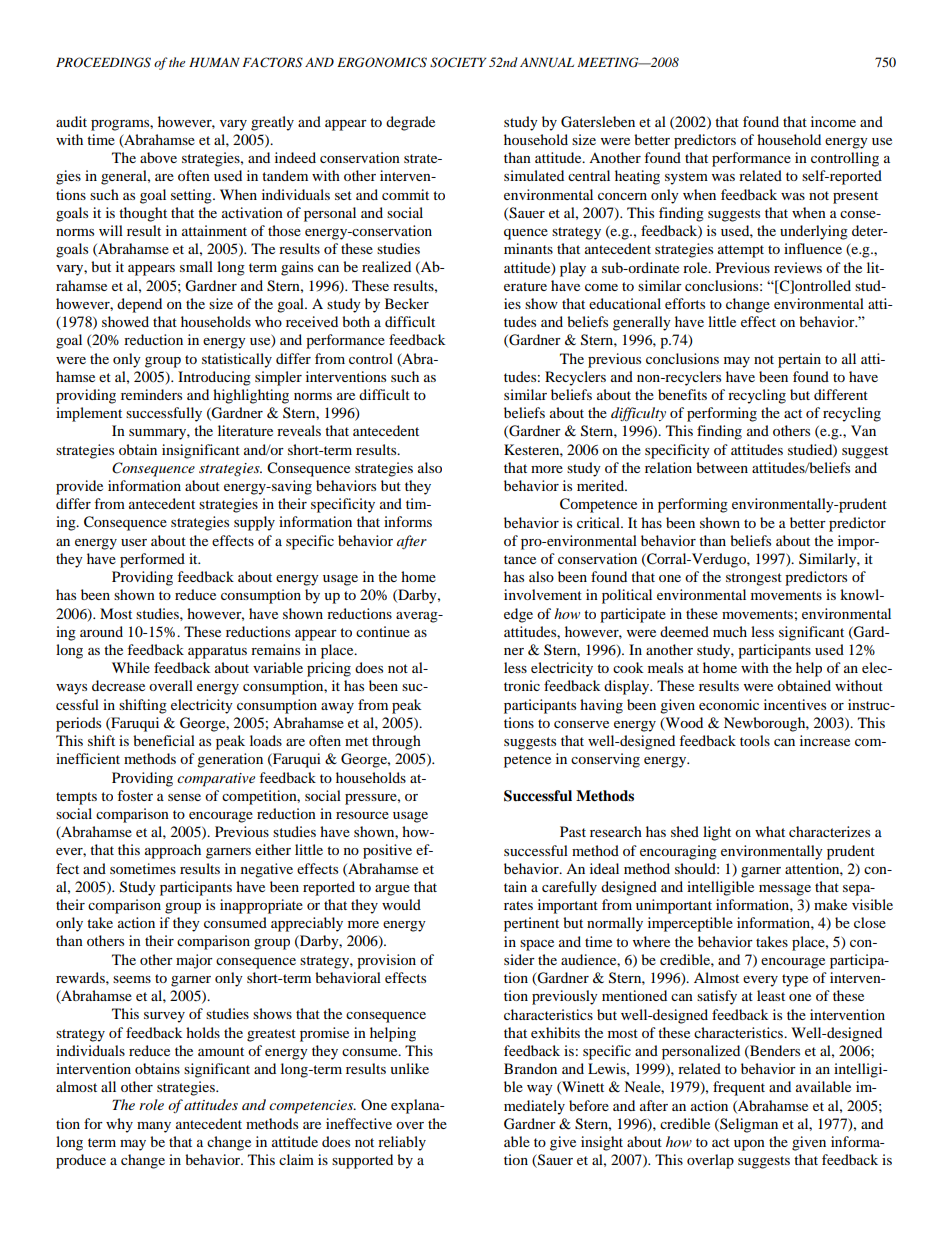 This document has width=952, height=1233. Describe the element at coordinates (402, 1143) in the document. I see `reliably` at that location.
